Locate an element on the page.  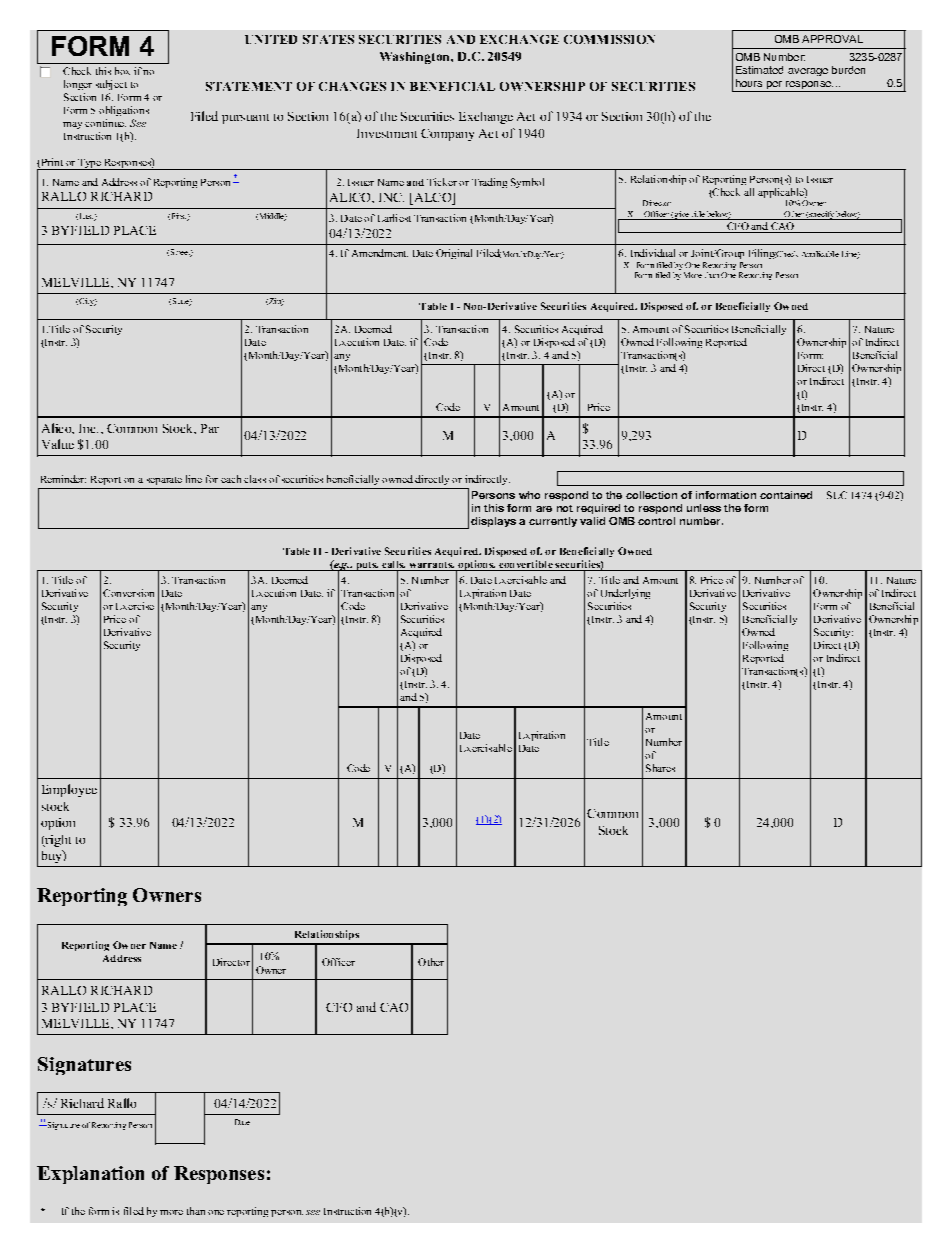
Shares is located at coordinates (660, 768).
